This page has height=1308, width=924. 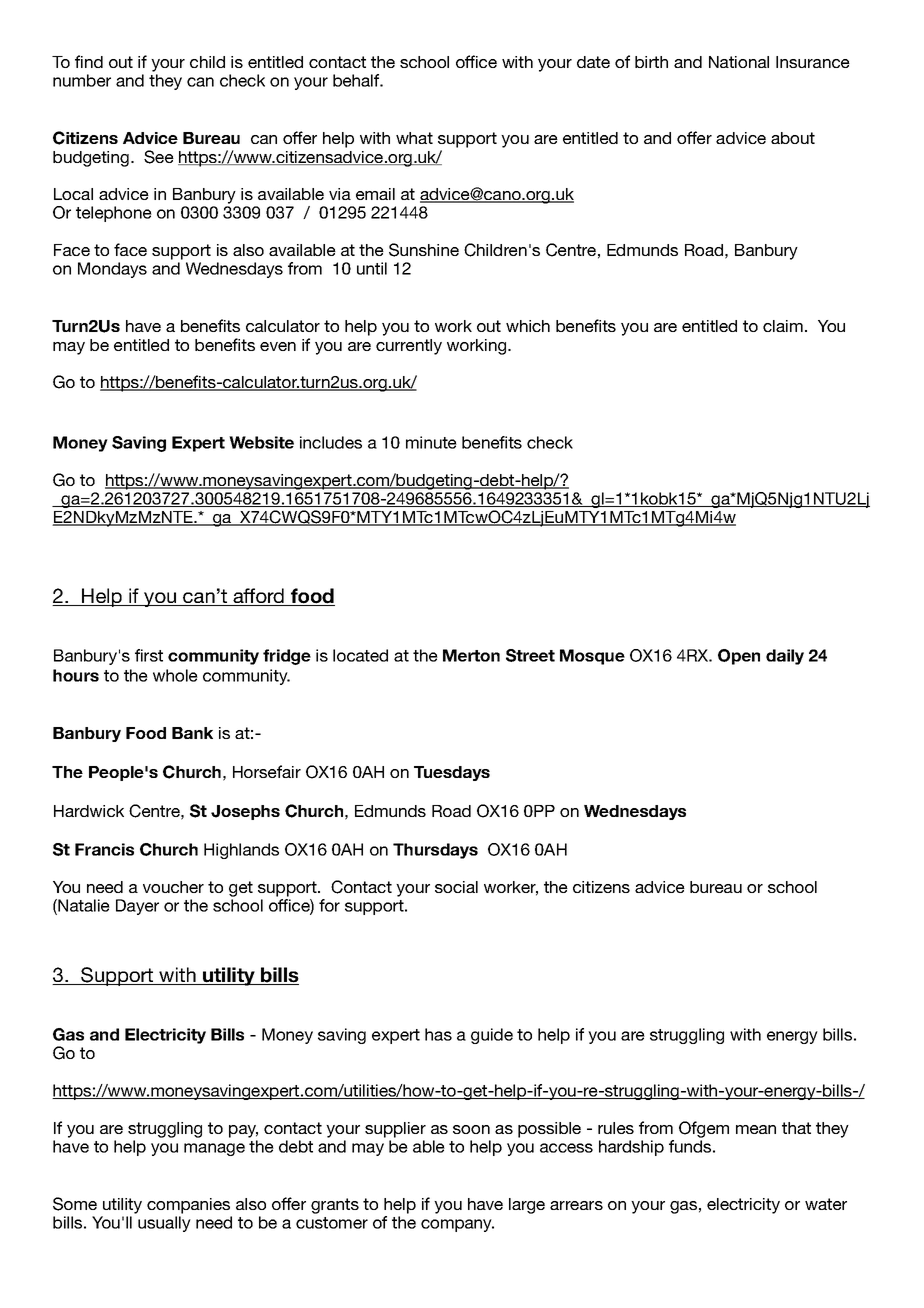 I want to click on National, so click(x=739, y=62).
